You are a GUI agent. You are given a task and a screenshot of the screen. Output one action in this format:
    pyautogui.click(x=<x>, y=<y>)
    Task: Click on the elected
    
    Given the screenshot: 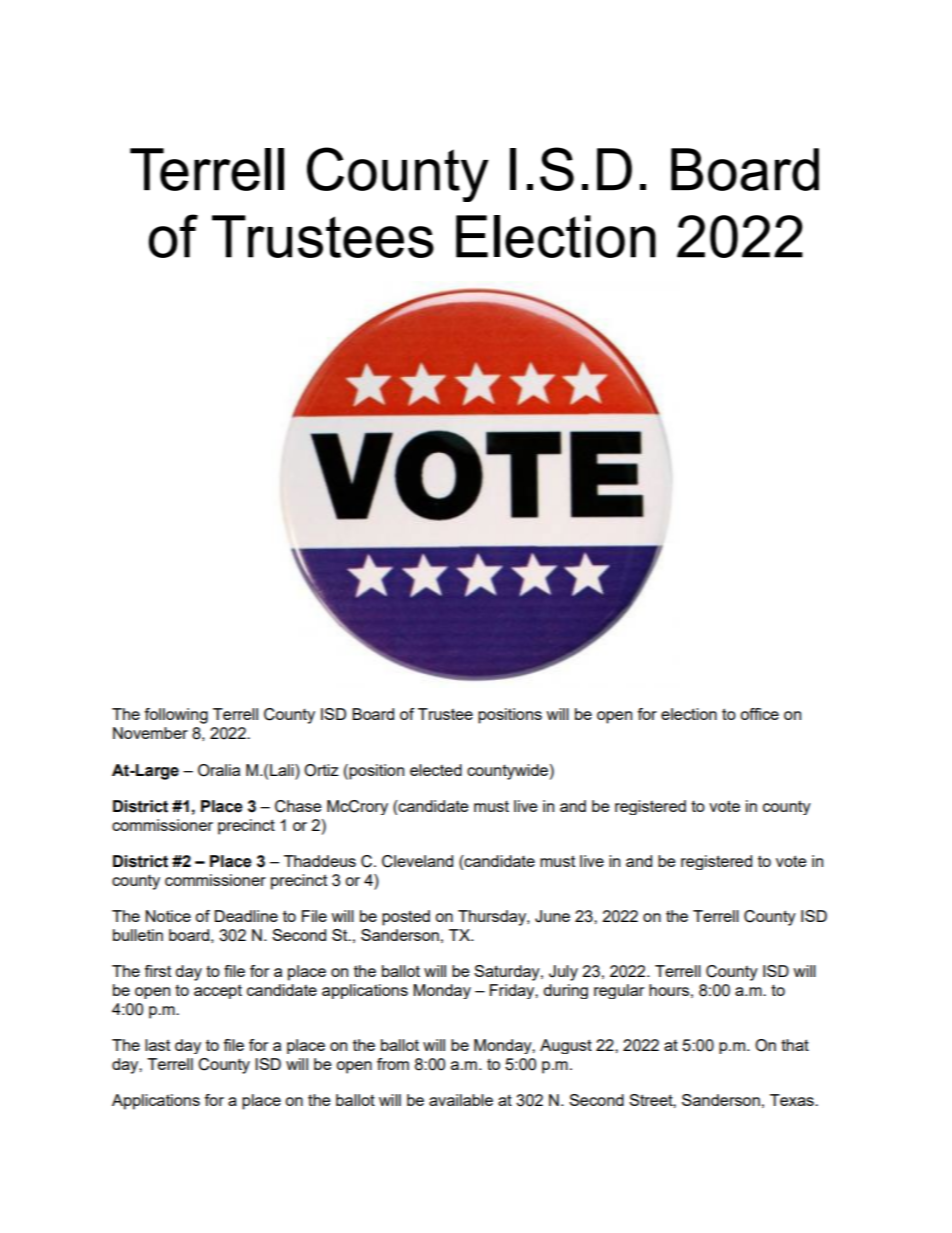 What is the action you would take?
    pyautogui.click(x=436, y=770)
